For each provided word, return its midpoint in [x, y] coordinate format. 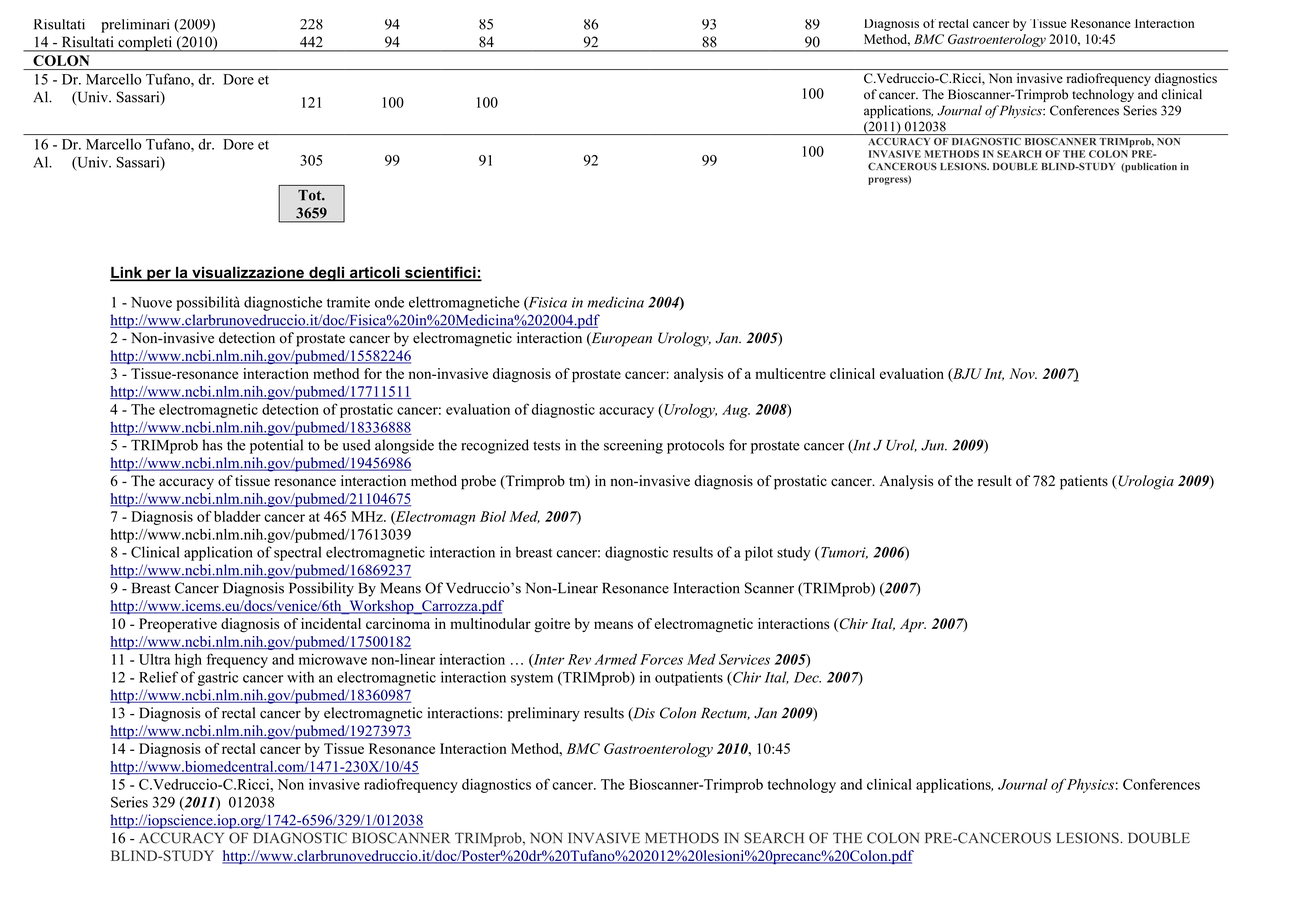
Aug [736, 411]
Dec [807, 677]
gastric [218, 678]
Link [127, 273]
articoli [375, 273]
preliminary [544, 714]
